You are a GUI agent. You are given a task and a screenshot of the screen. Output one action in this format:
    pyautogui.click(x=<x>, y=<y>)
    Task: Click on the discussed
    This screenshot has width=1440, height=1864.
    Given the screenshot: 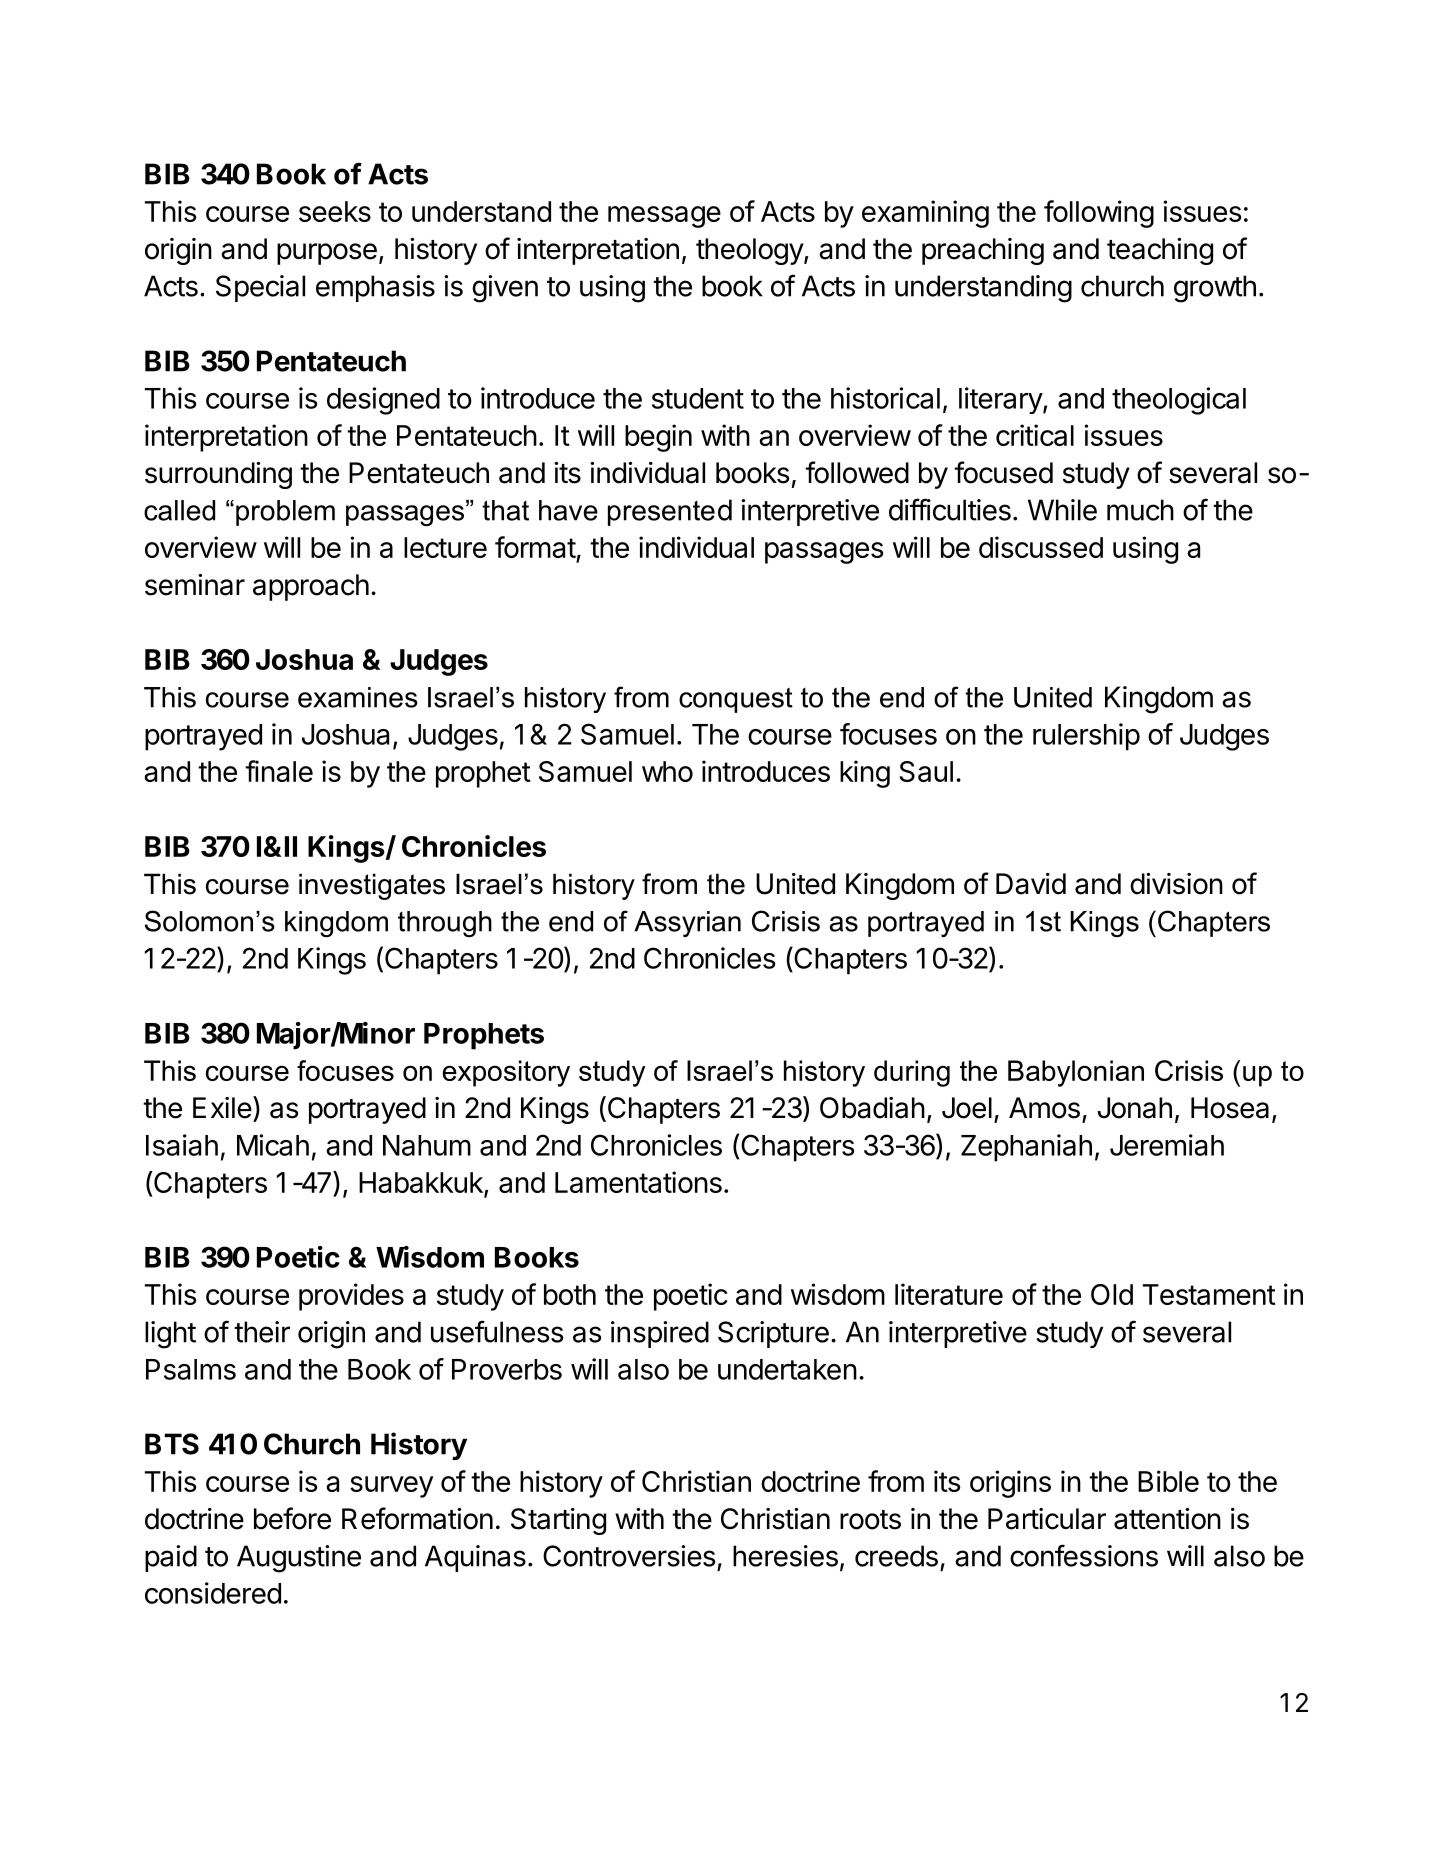 What is the action you would take?
    pyautogui.click(x=1041, y=547)
